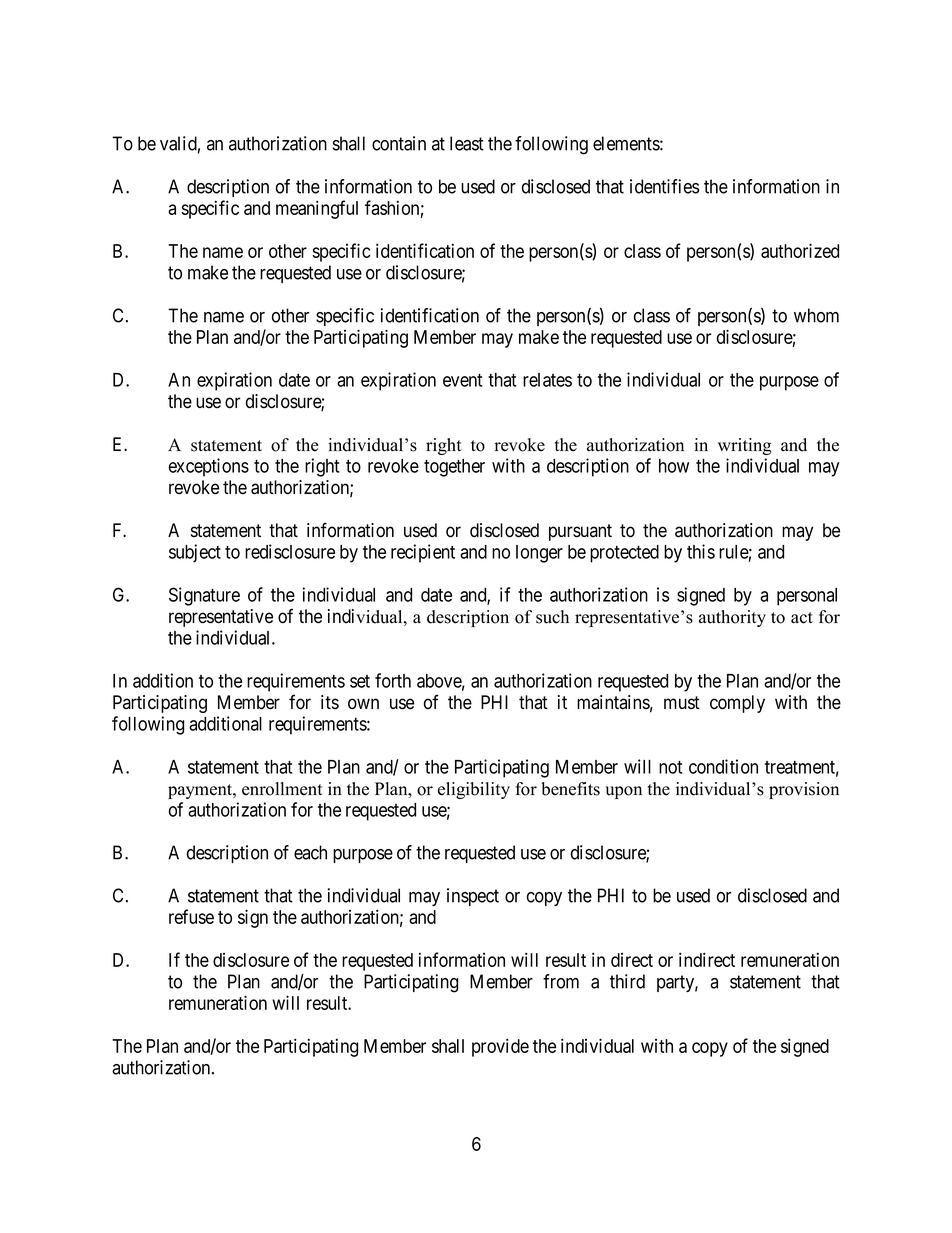  What do you see at coordinates (627, 981) in the image?
I see `third` at bounding box center [627, 981].
